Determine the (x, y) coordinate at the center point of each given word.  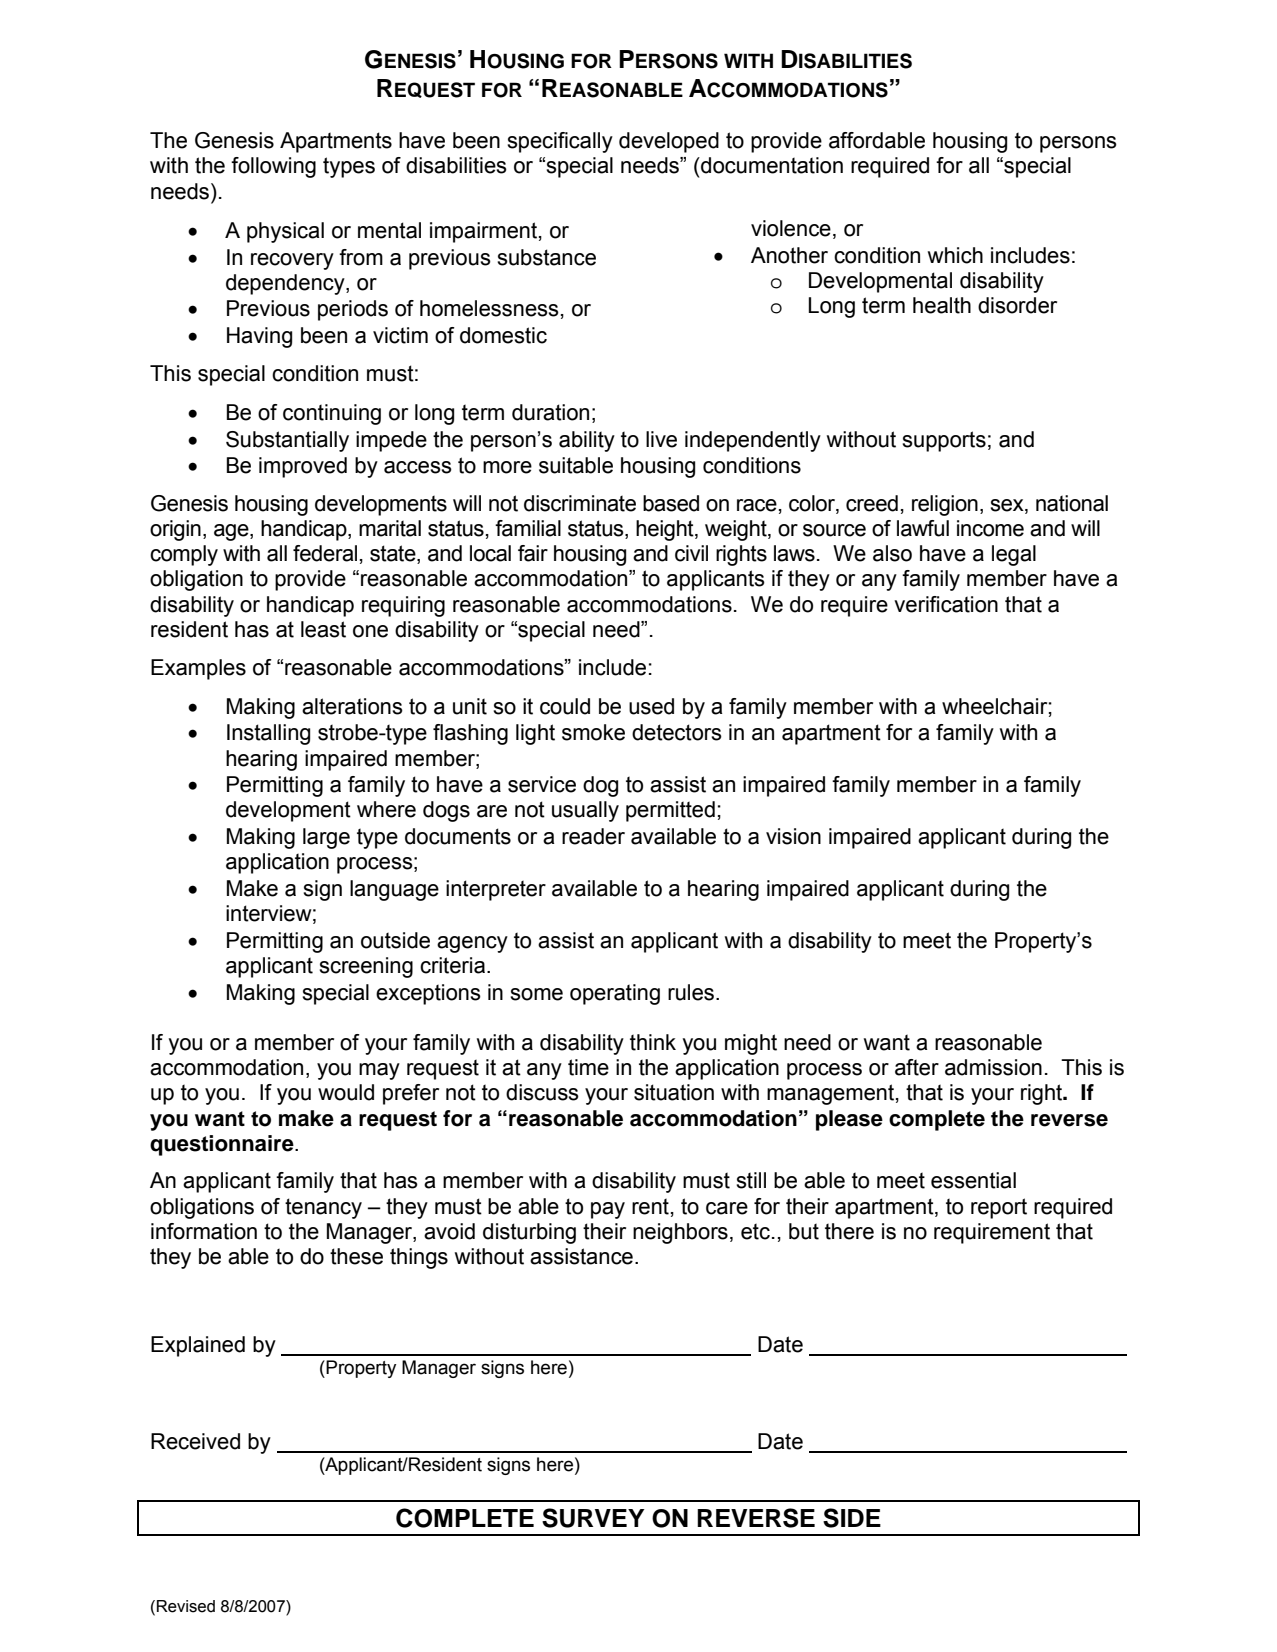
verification (946, 604)
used (651, 706)
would (346, 1092)
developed (669, 142)
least (323, 629)
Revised (186, 1606)
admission (993, 1067)
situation (674, 1092)
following (273, 167)
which (955, 255)
